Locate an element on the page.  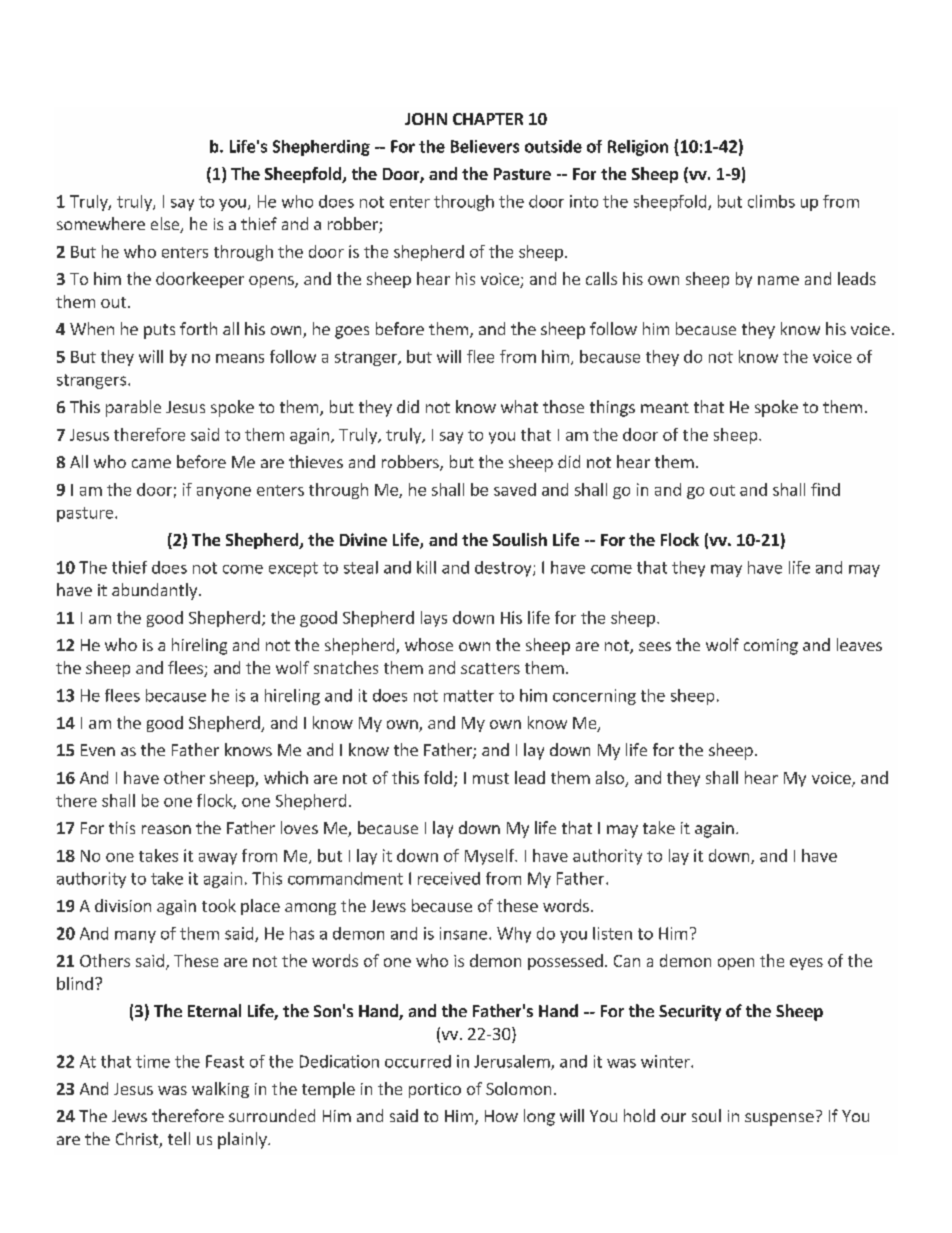
climbs is located at coordinates (771, 201).
